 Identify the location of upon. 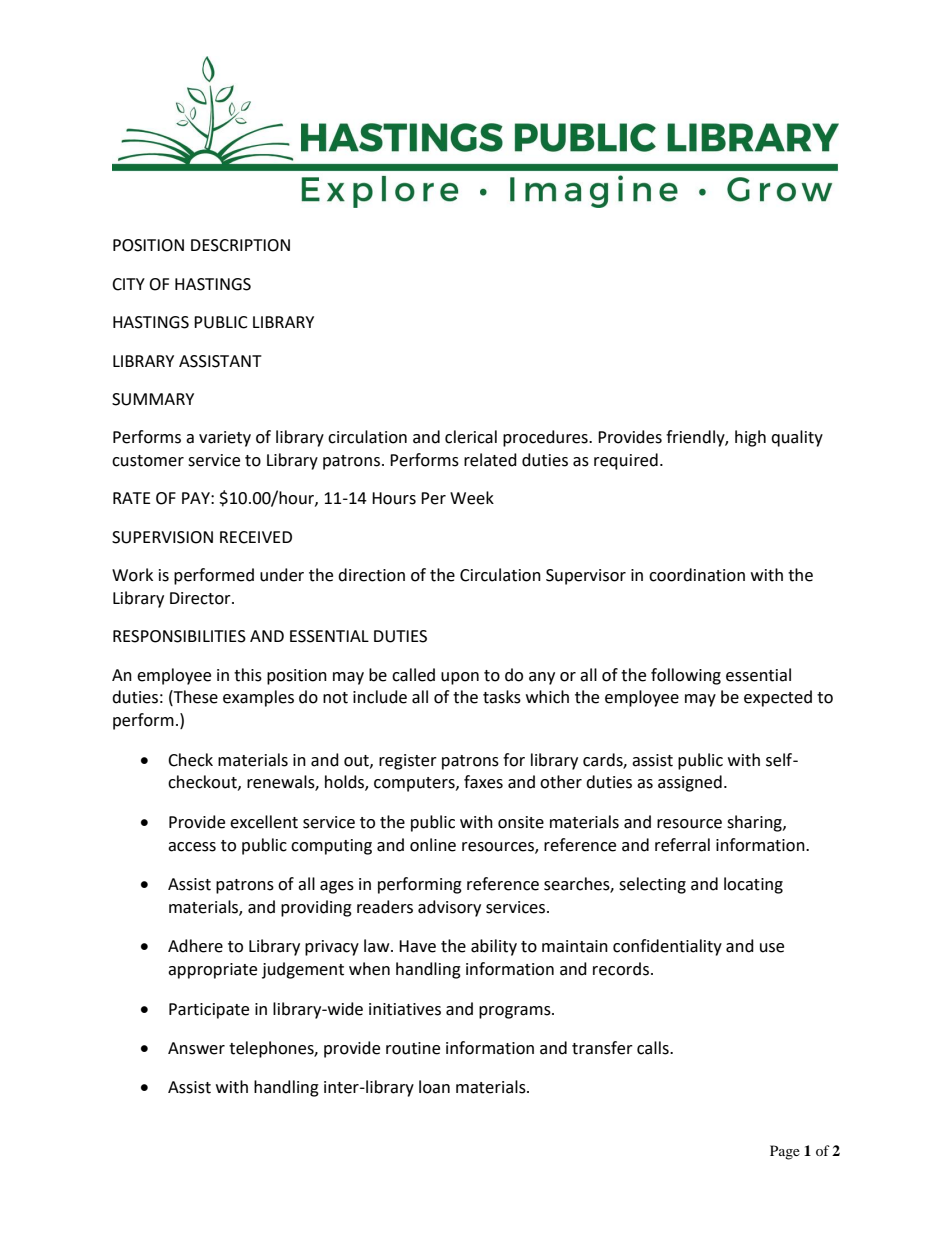
(460, 678).
